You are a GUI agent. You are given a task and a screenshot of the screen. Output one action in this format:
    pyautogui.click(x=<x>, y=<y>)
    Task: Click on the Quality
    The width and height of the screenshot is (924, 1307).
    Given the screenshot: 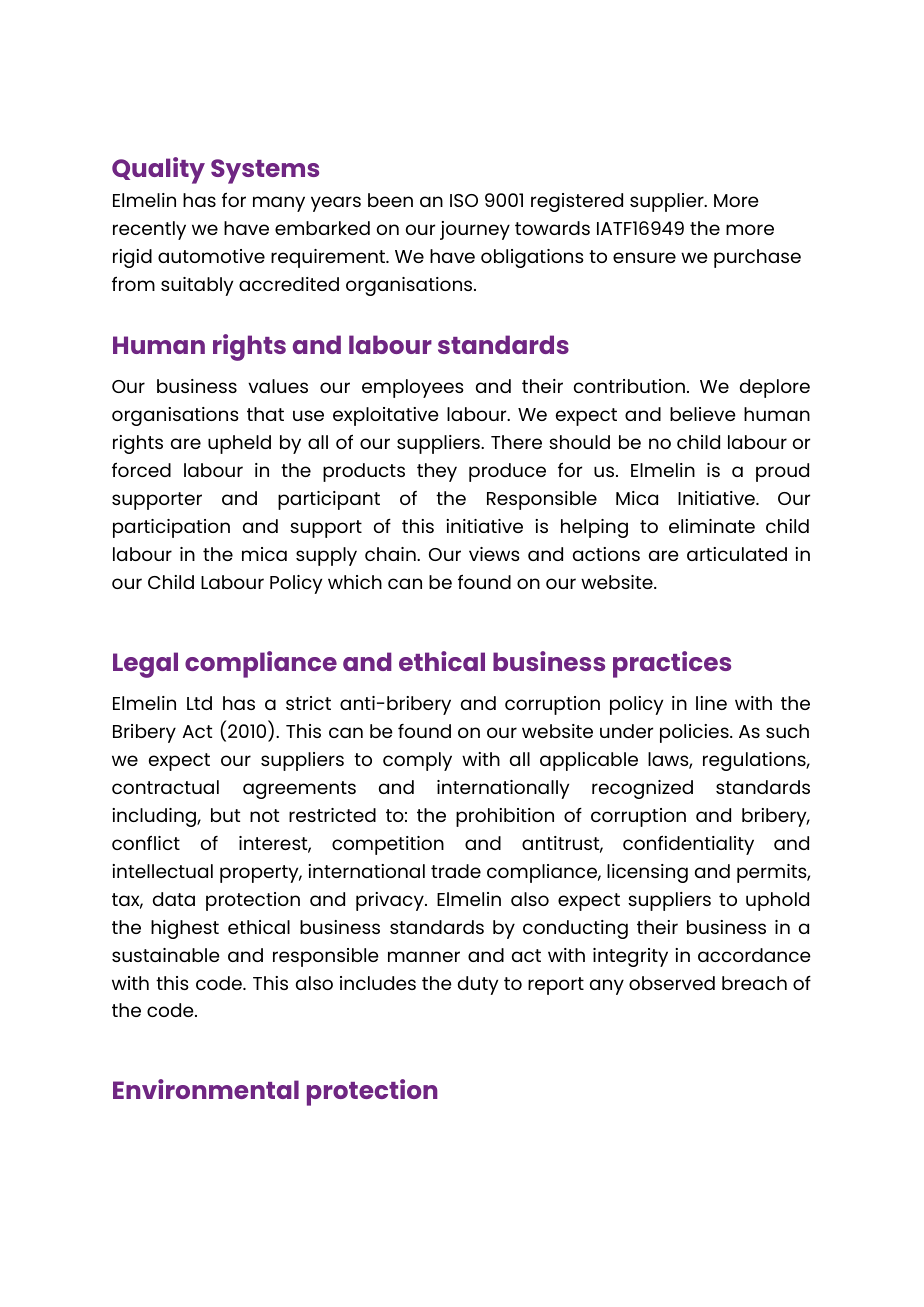 What is the action you would take?
    pyautogui.click(x=158, y=170)
